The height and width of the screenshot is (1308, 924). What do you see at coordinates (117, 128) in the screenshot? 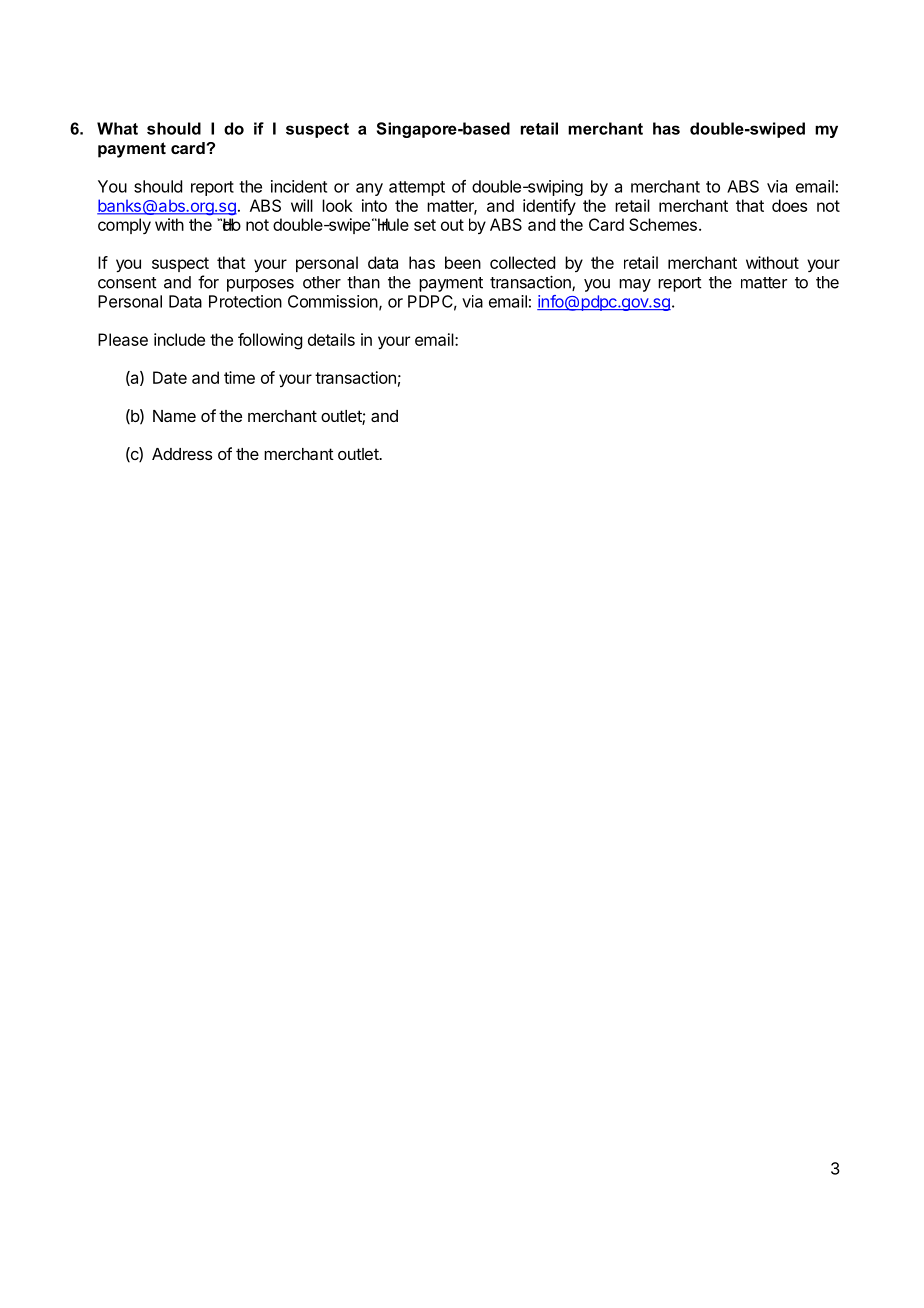
I see `What` at bounding box center [117, 128].
